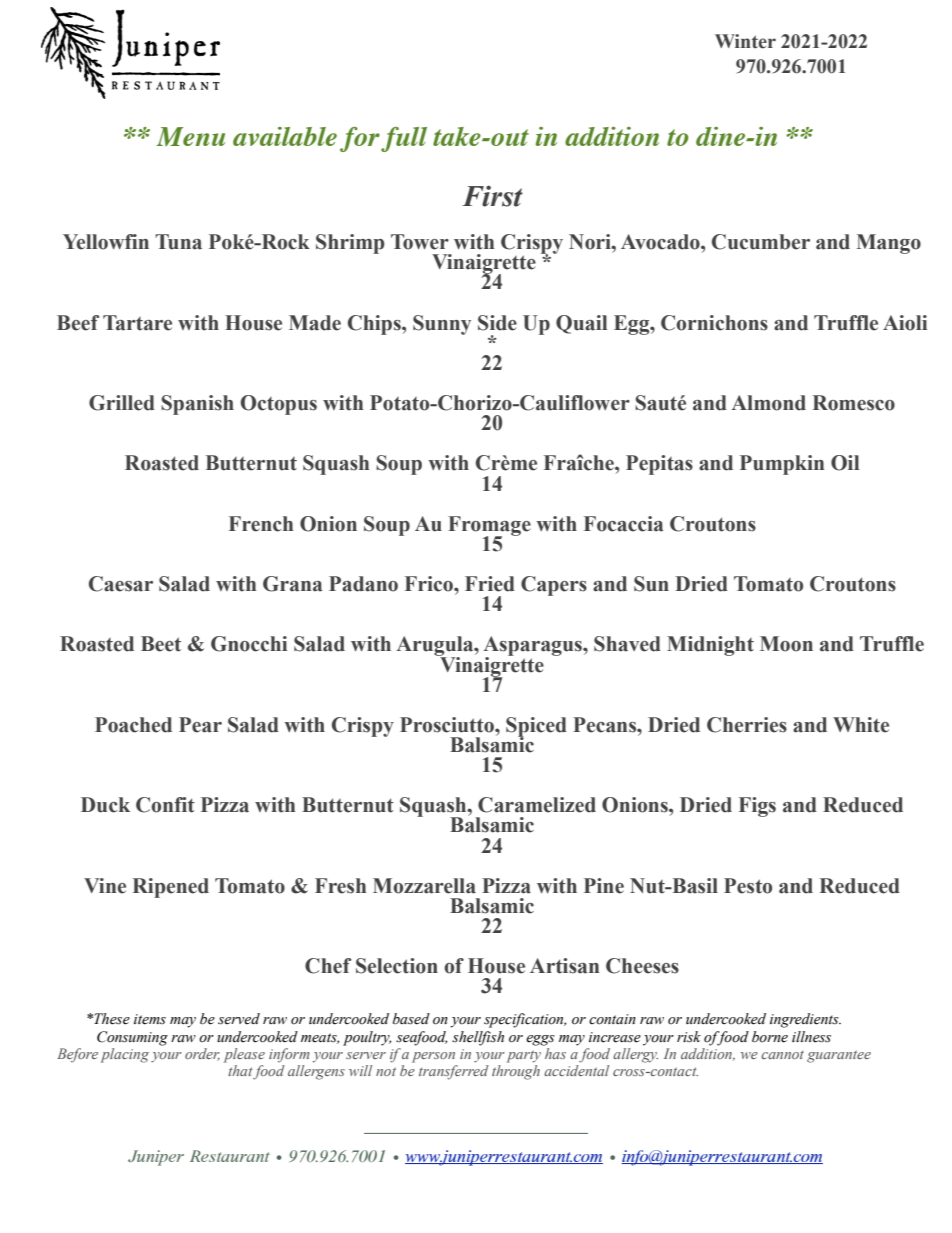 The width and height of the image is (952, 1233). I want to click on Caesar, so click(121, 584).
